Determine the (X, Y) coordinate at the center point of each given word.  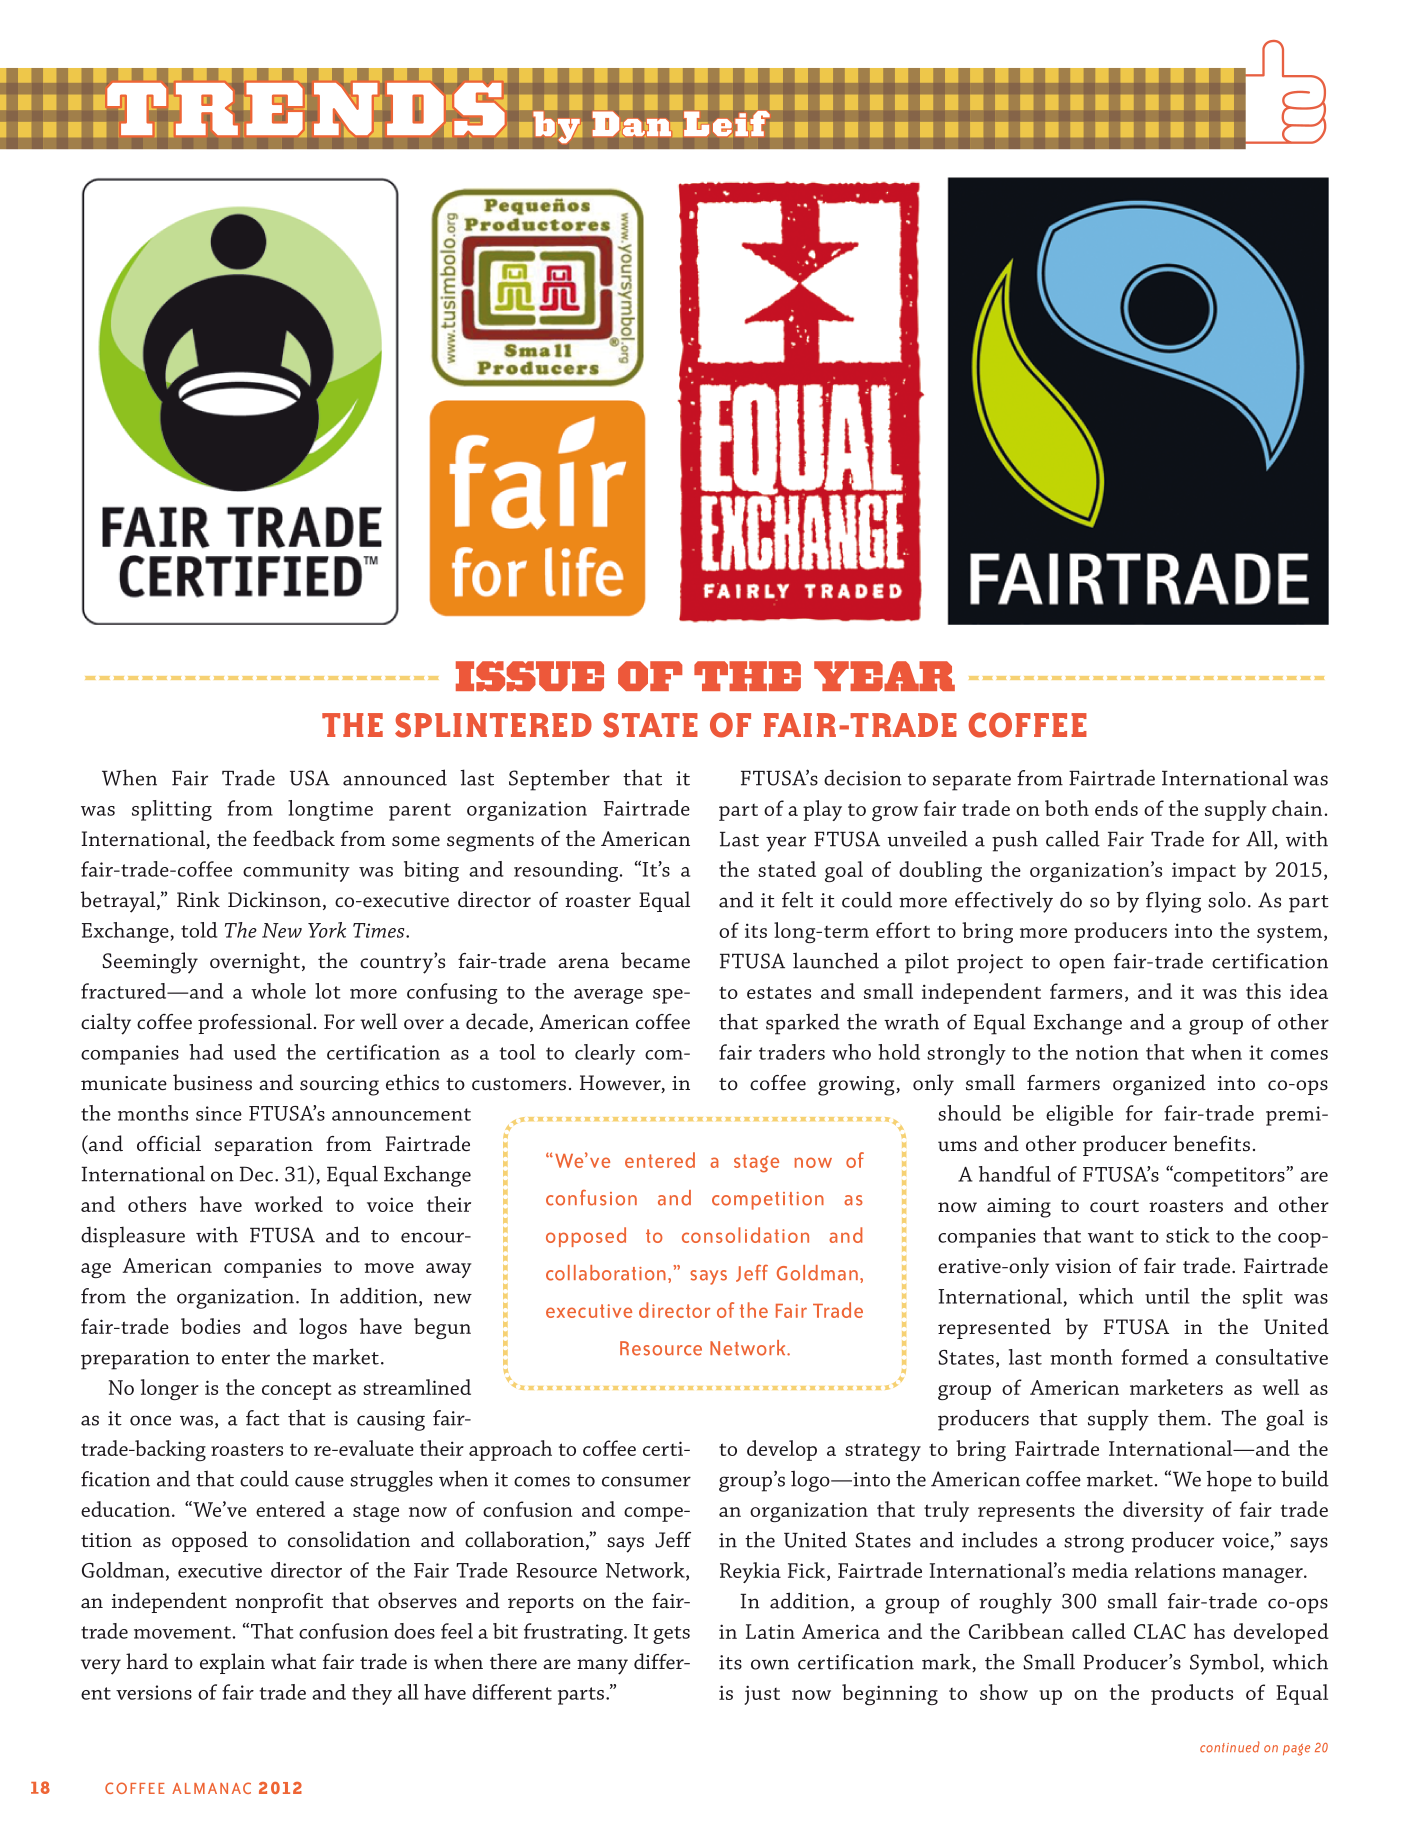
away (449, 1270)
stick (1187, 1235)
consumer (646, 1481)
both (1067, 808)
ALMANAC (211, 1788)
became (655, 960)
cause (319, 1481)
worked (288, 1204)
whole (278, 991)
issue (530, 676)
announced (395, 777)
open (1082, 966)
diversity (1163, 1511)
